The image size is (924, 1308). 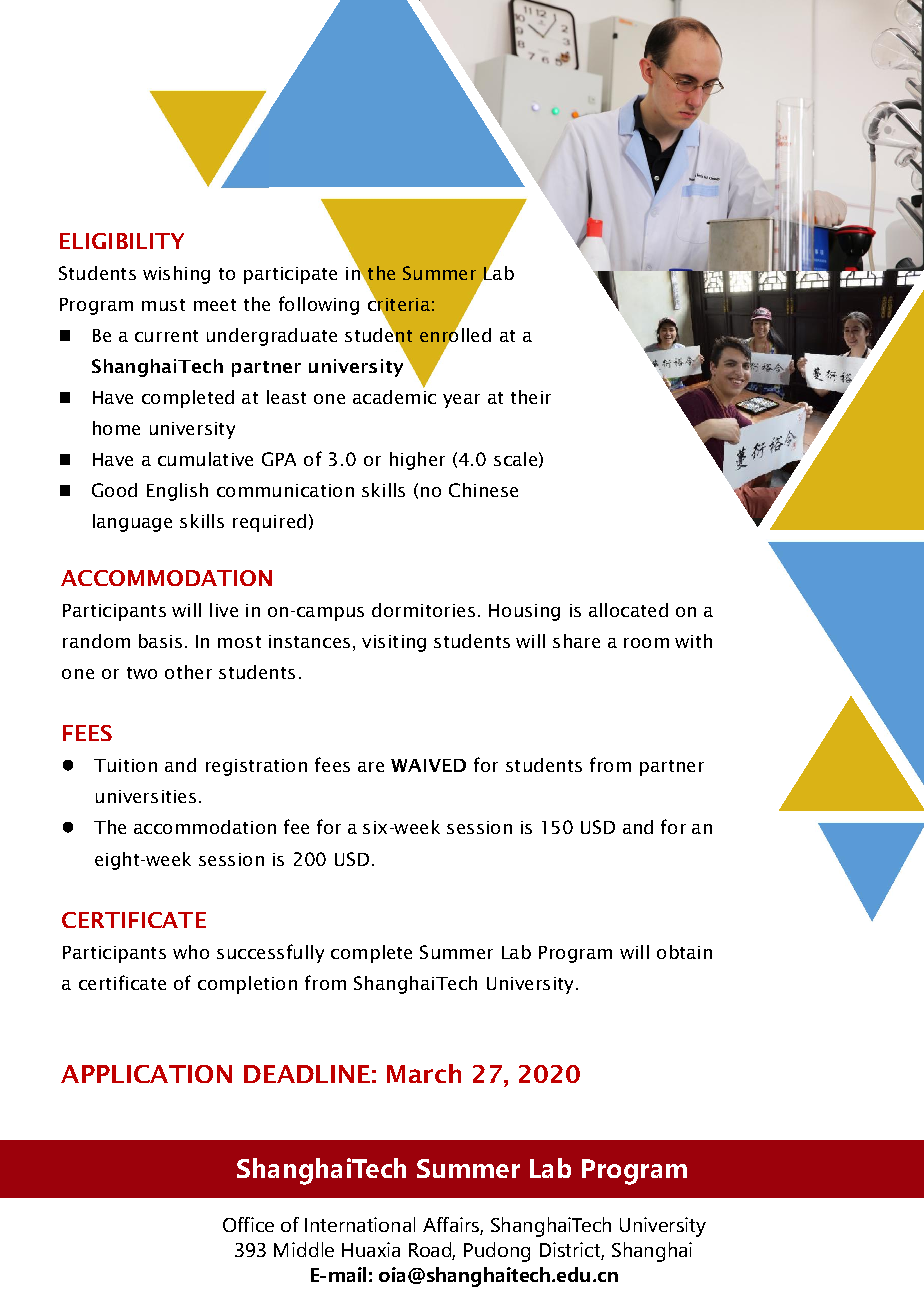 I want to click on Tuition, so click(x=125, y=765).
